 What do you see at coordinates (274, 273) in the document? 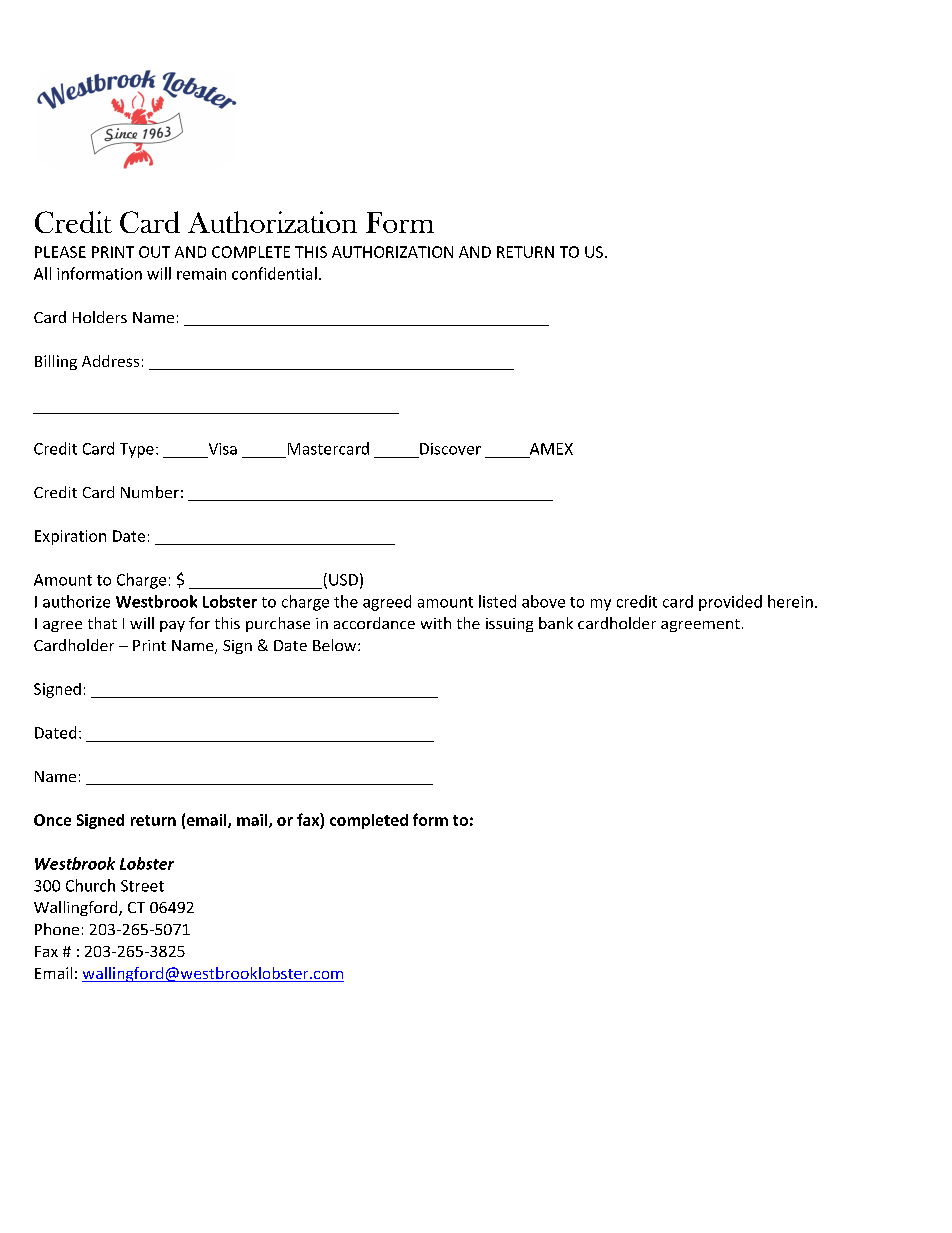
I see `confidential` at bounding box center [274, 273].
